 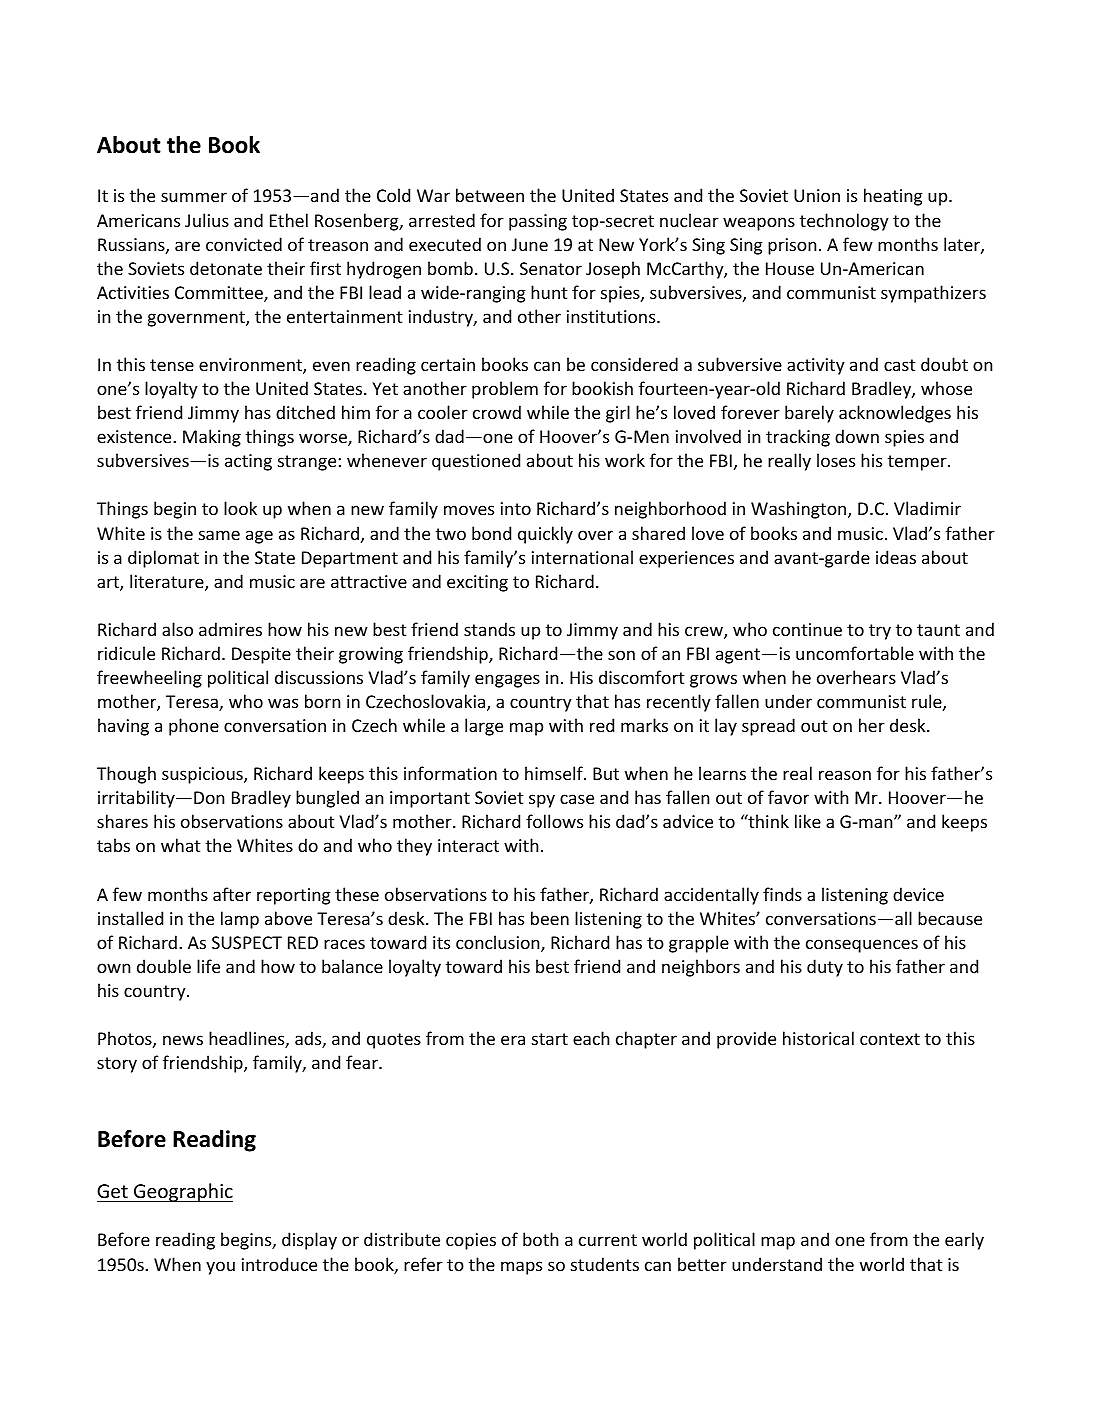 What do you see at coordinates (194, 727) in the screenshot?
I see `phone` at bounding box center [194, 727].
